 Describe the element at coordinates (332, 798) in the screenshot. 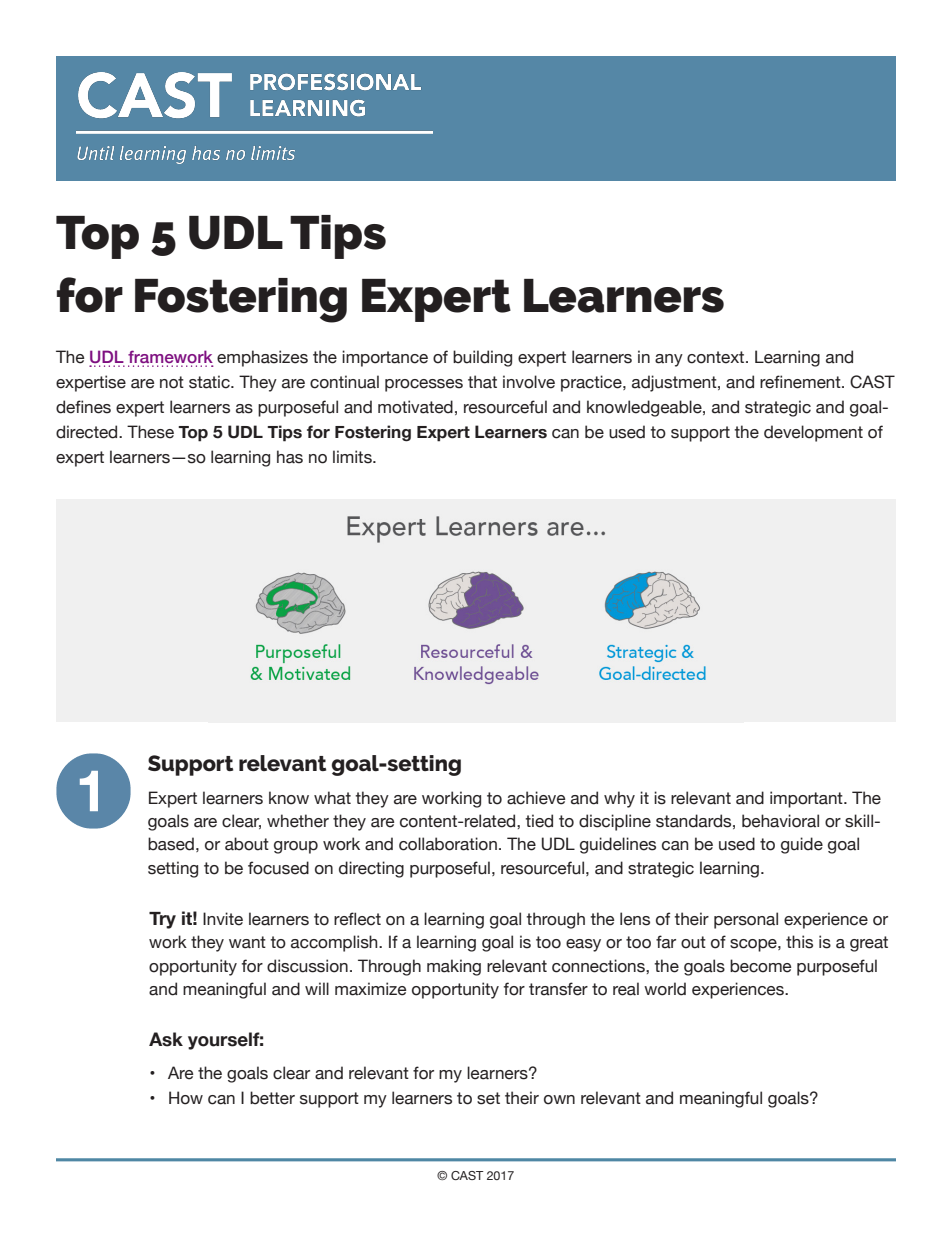

I see `what` at that location.
